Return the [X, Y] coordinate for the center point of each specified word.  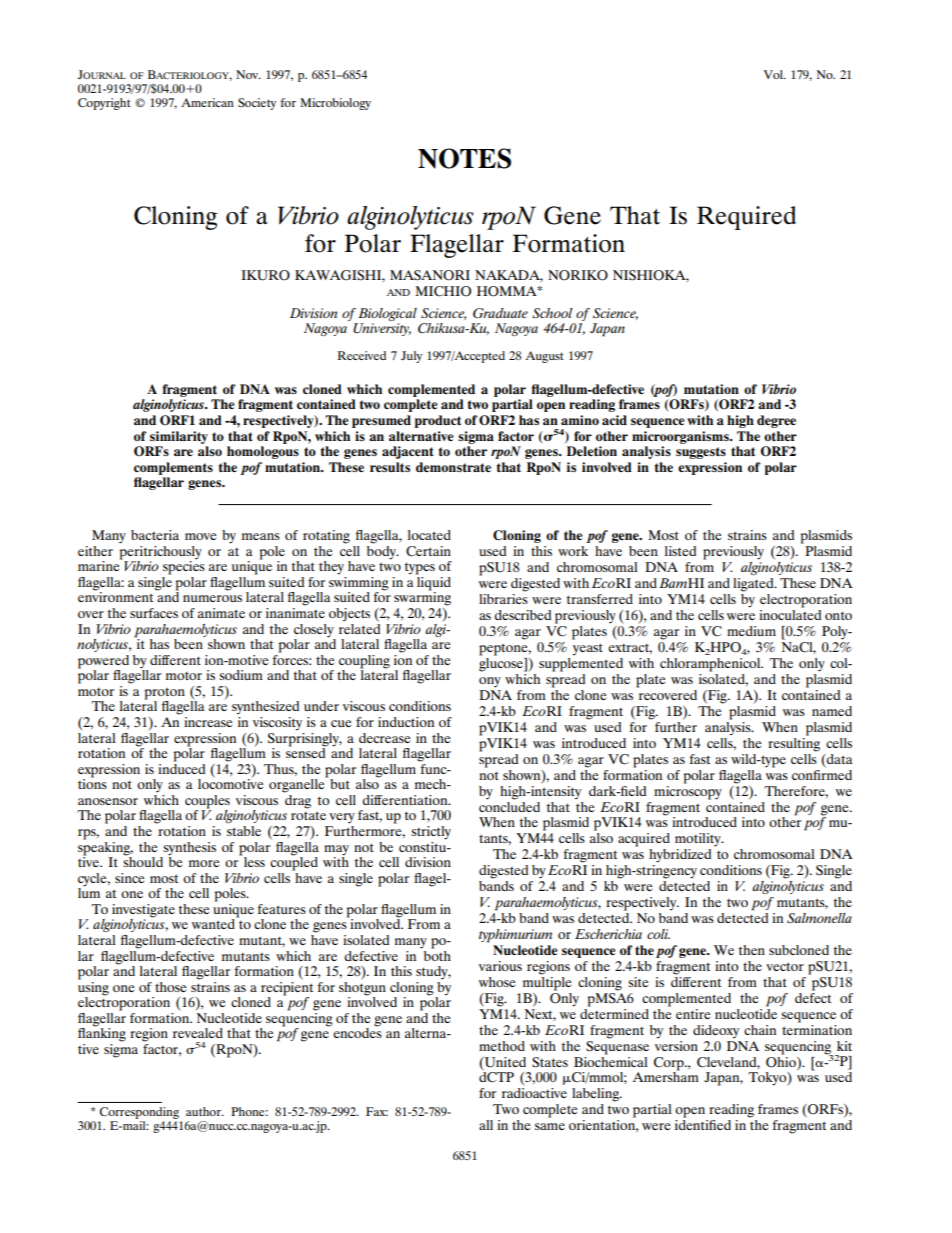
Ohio [782, 1061]
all [486, 1125]
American [207, 102]
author [205, 1111]
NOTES [464, 158]
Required [746, 218]
